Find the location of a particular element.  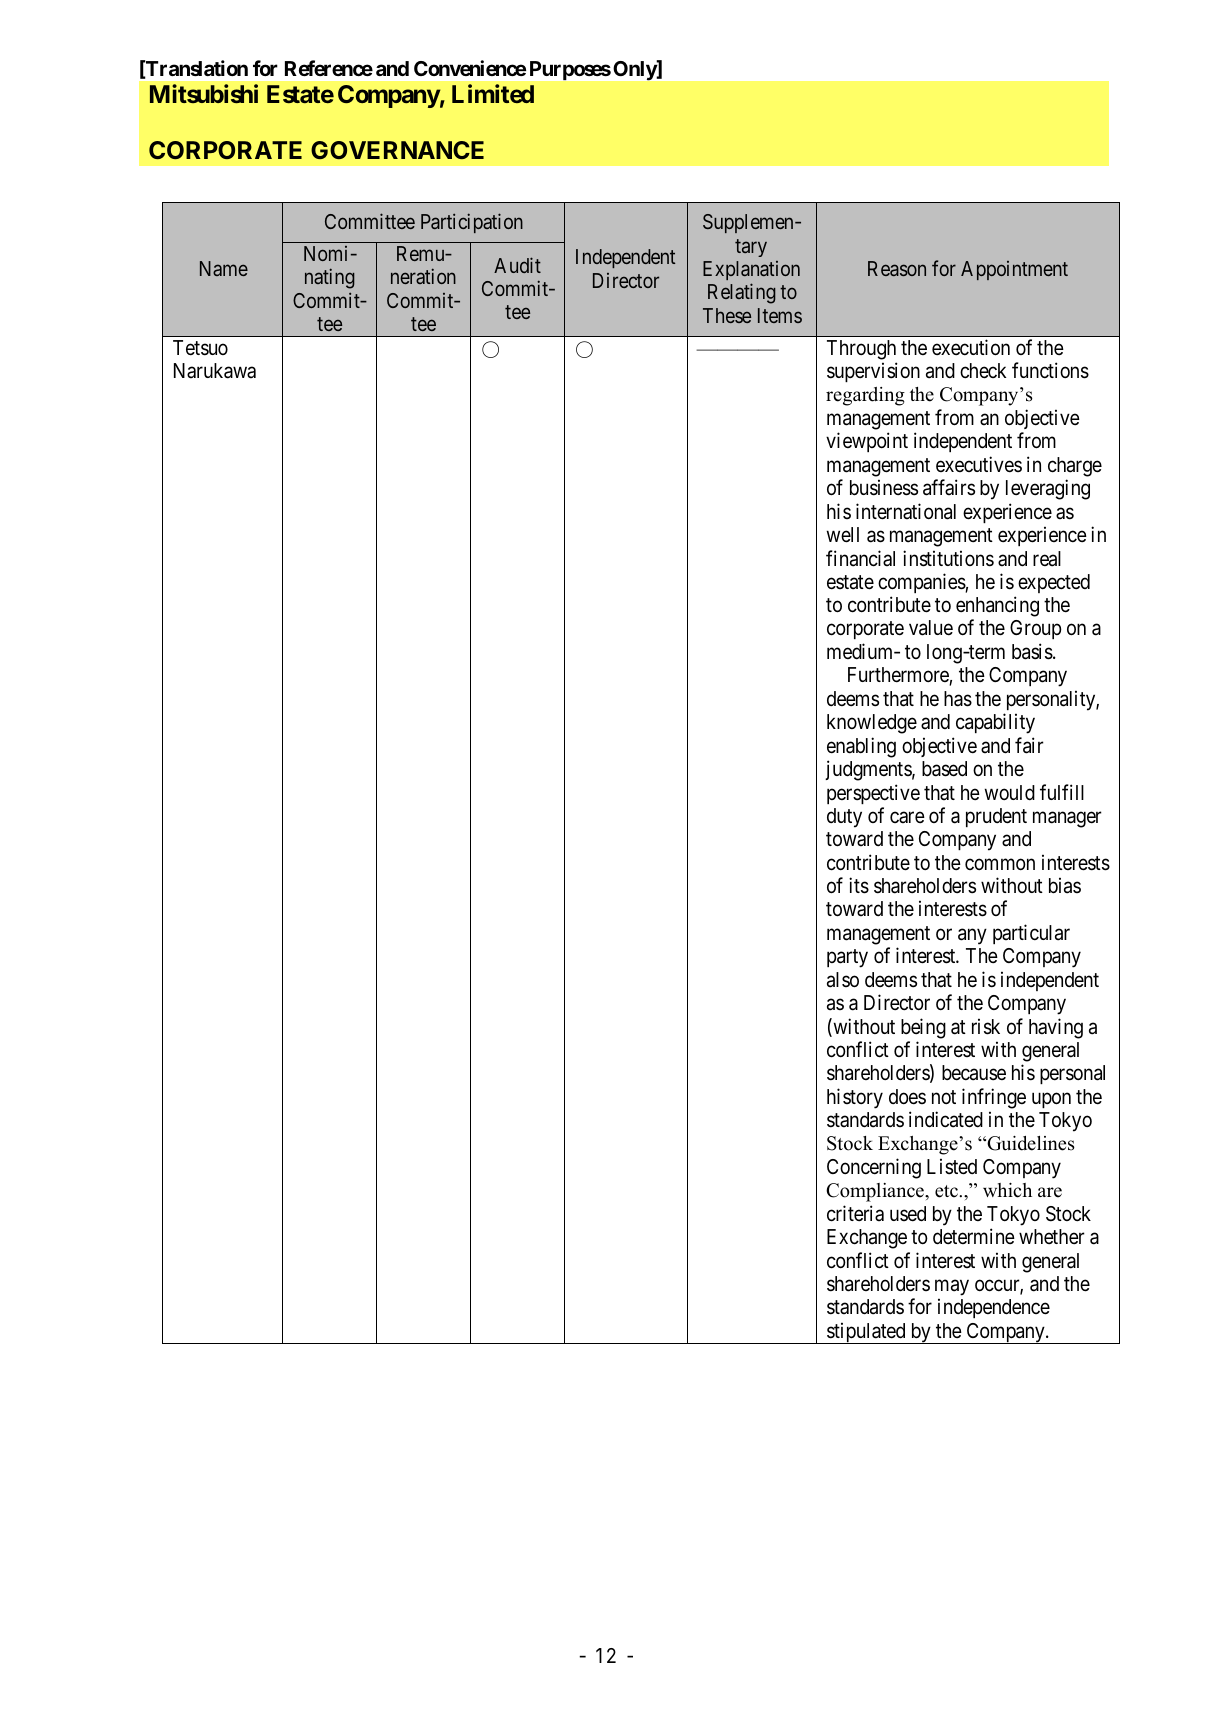

party is located at coordinates (847, 958).
